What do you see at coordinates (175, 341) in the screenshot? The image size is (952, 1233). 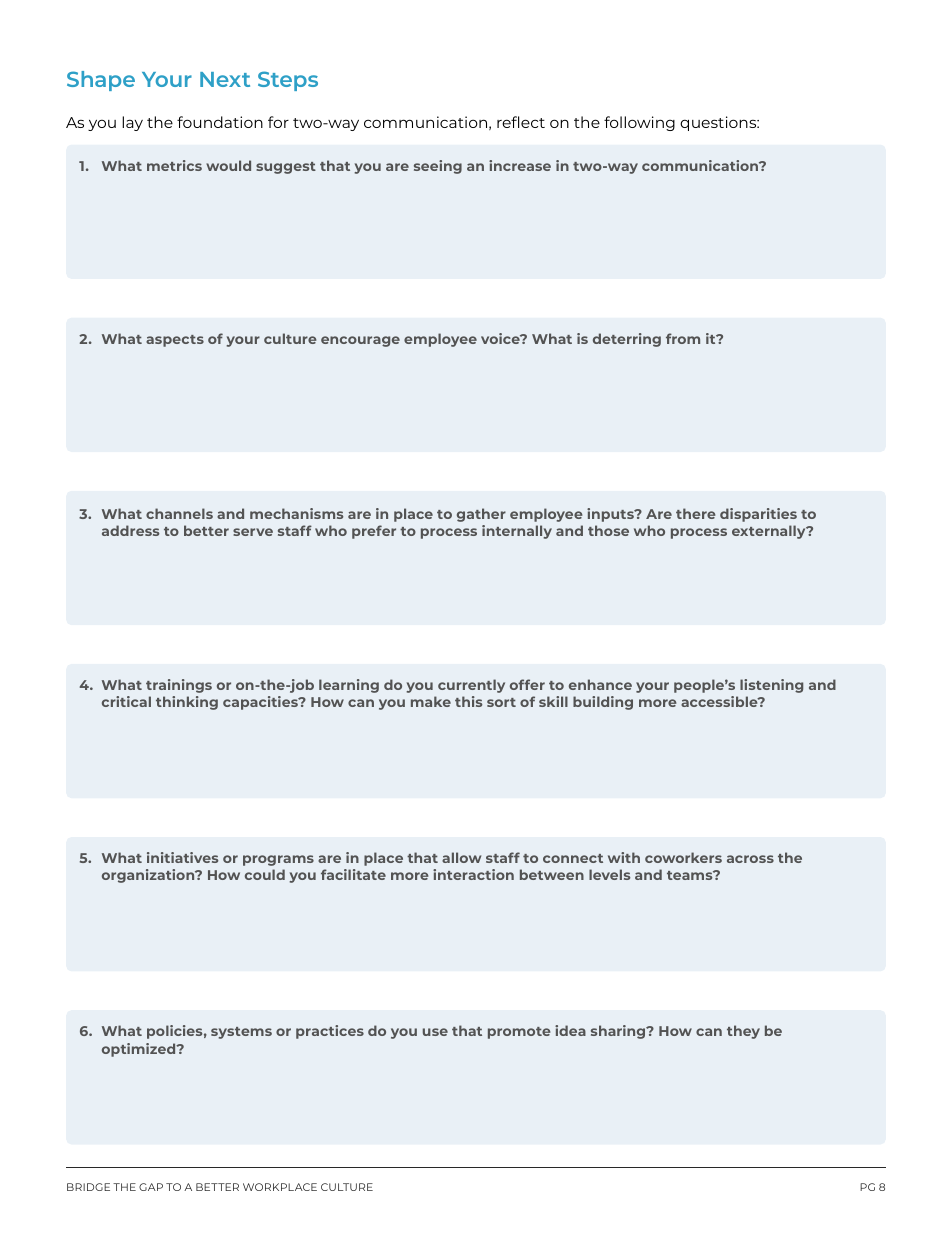 I see `aspects` at bounding box center [175, 341].
